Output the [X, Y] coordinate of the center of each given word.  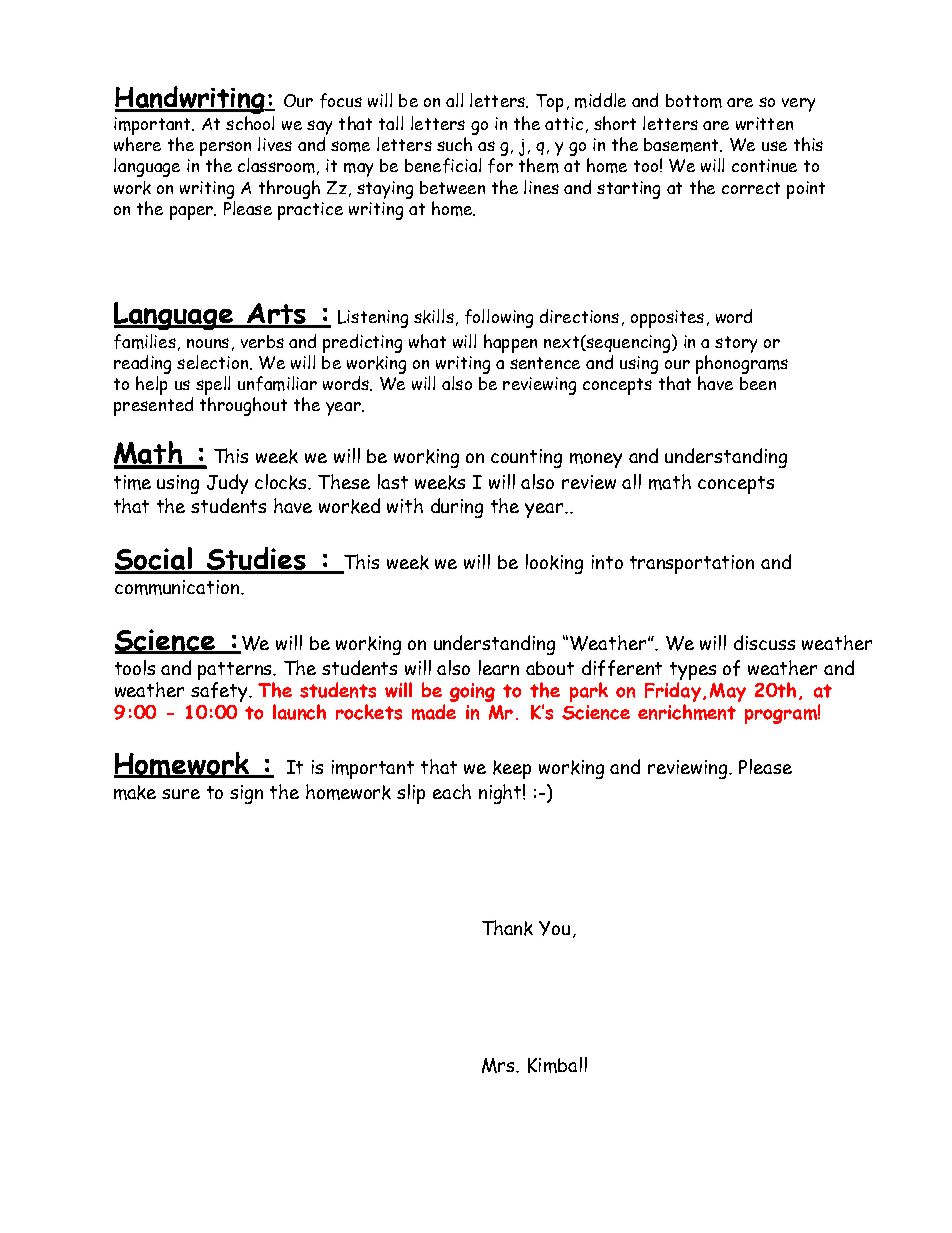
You [554, 928]
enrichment [687, 712]
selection [214, 362]
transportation [692, 564]
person [225, 150]
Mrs [500, 1065]
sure [181, 794]
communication [178, 587]
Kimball [557, 1065]
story [736, 344]
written [764, 123]
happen [510, 343]
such [454, 144]
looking [554, 564]
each [452, 791]
